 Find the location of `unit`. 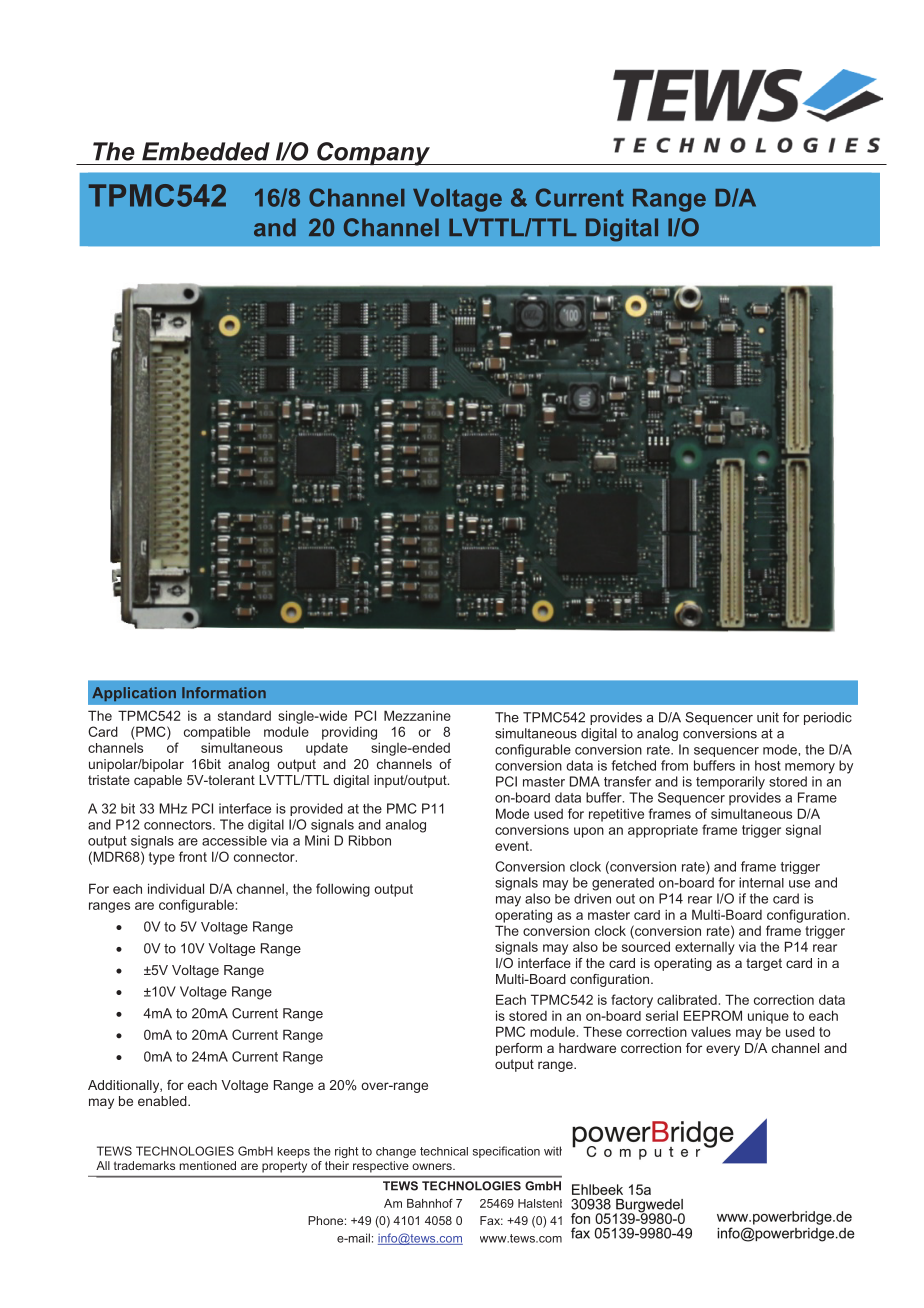

unit is located at coordinates (768, 717).
